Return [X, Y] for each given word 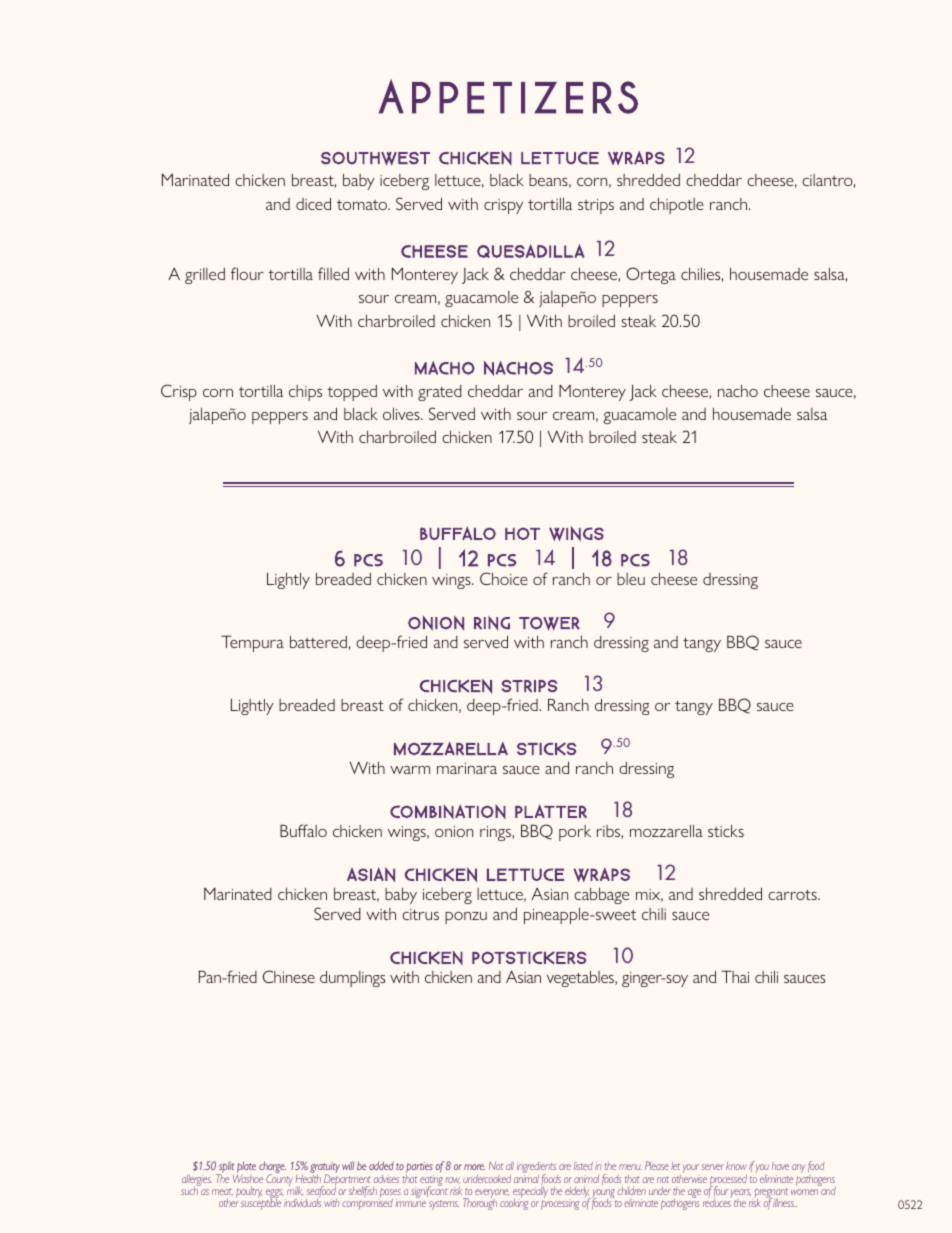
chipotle [677, 206]
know [736, 1166]
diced [313, 204]
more [474, 1167]
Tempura [252, 643]
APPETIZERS [508, 97]
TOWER [549, 624]
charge [272, 1168]
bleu [631, 579]
